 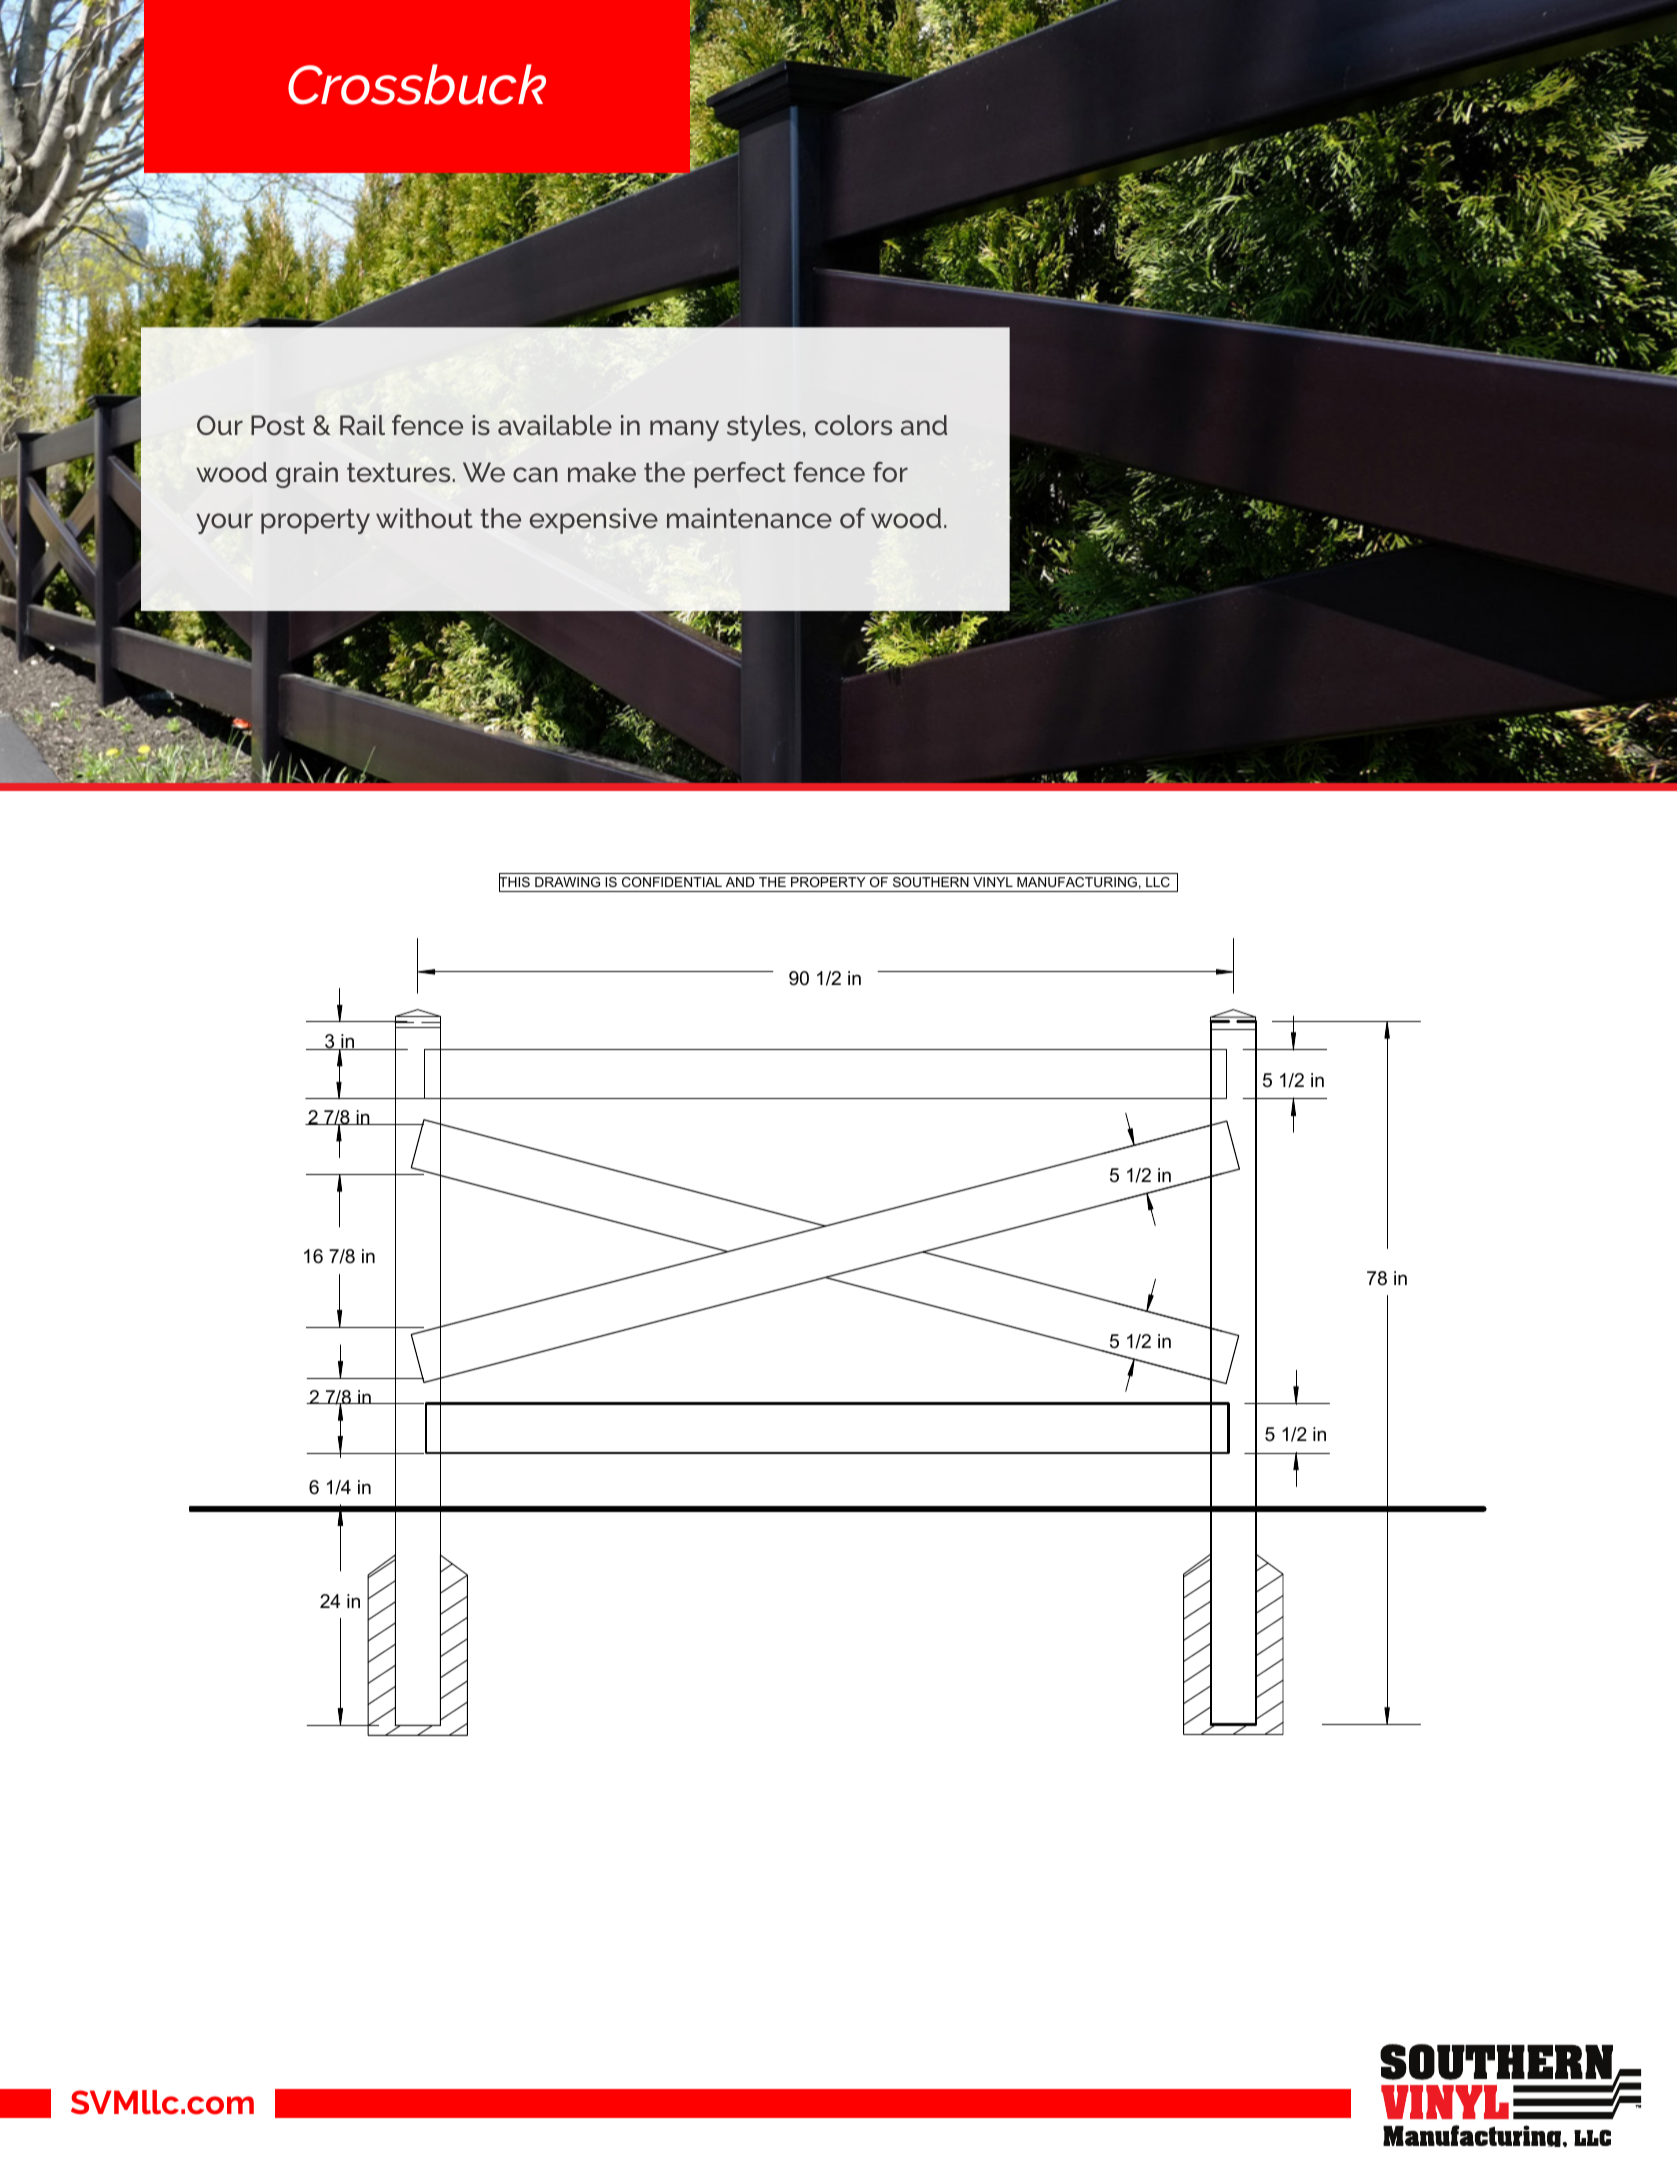 What do you see at coordinates (424, 518) in the page?
I see `without` at bounding box center [424, 518].
